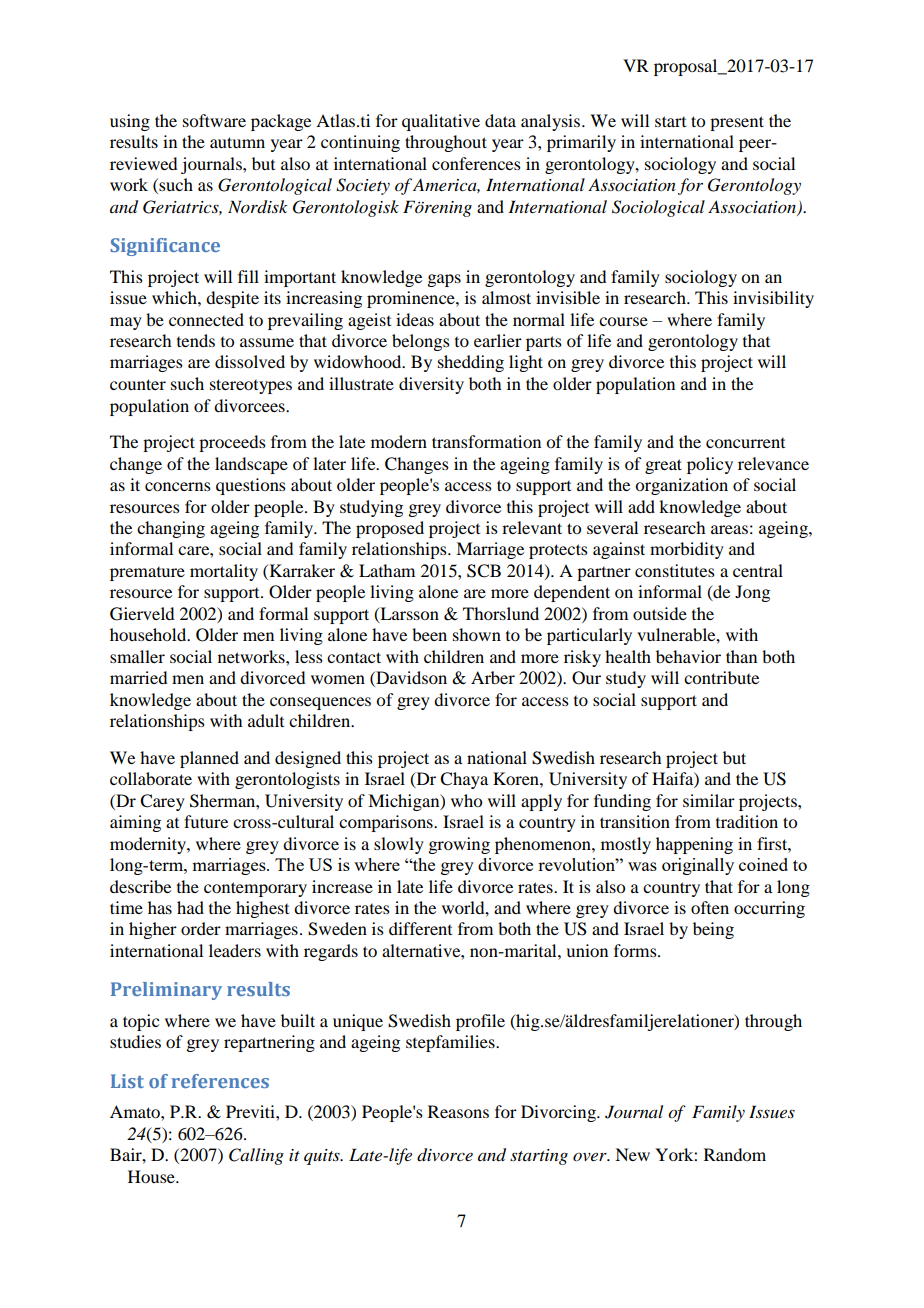 The image size is (924, 1308). I want to click on concurrent, so click(745, 443).
